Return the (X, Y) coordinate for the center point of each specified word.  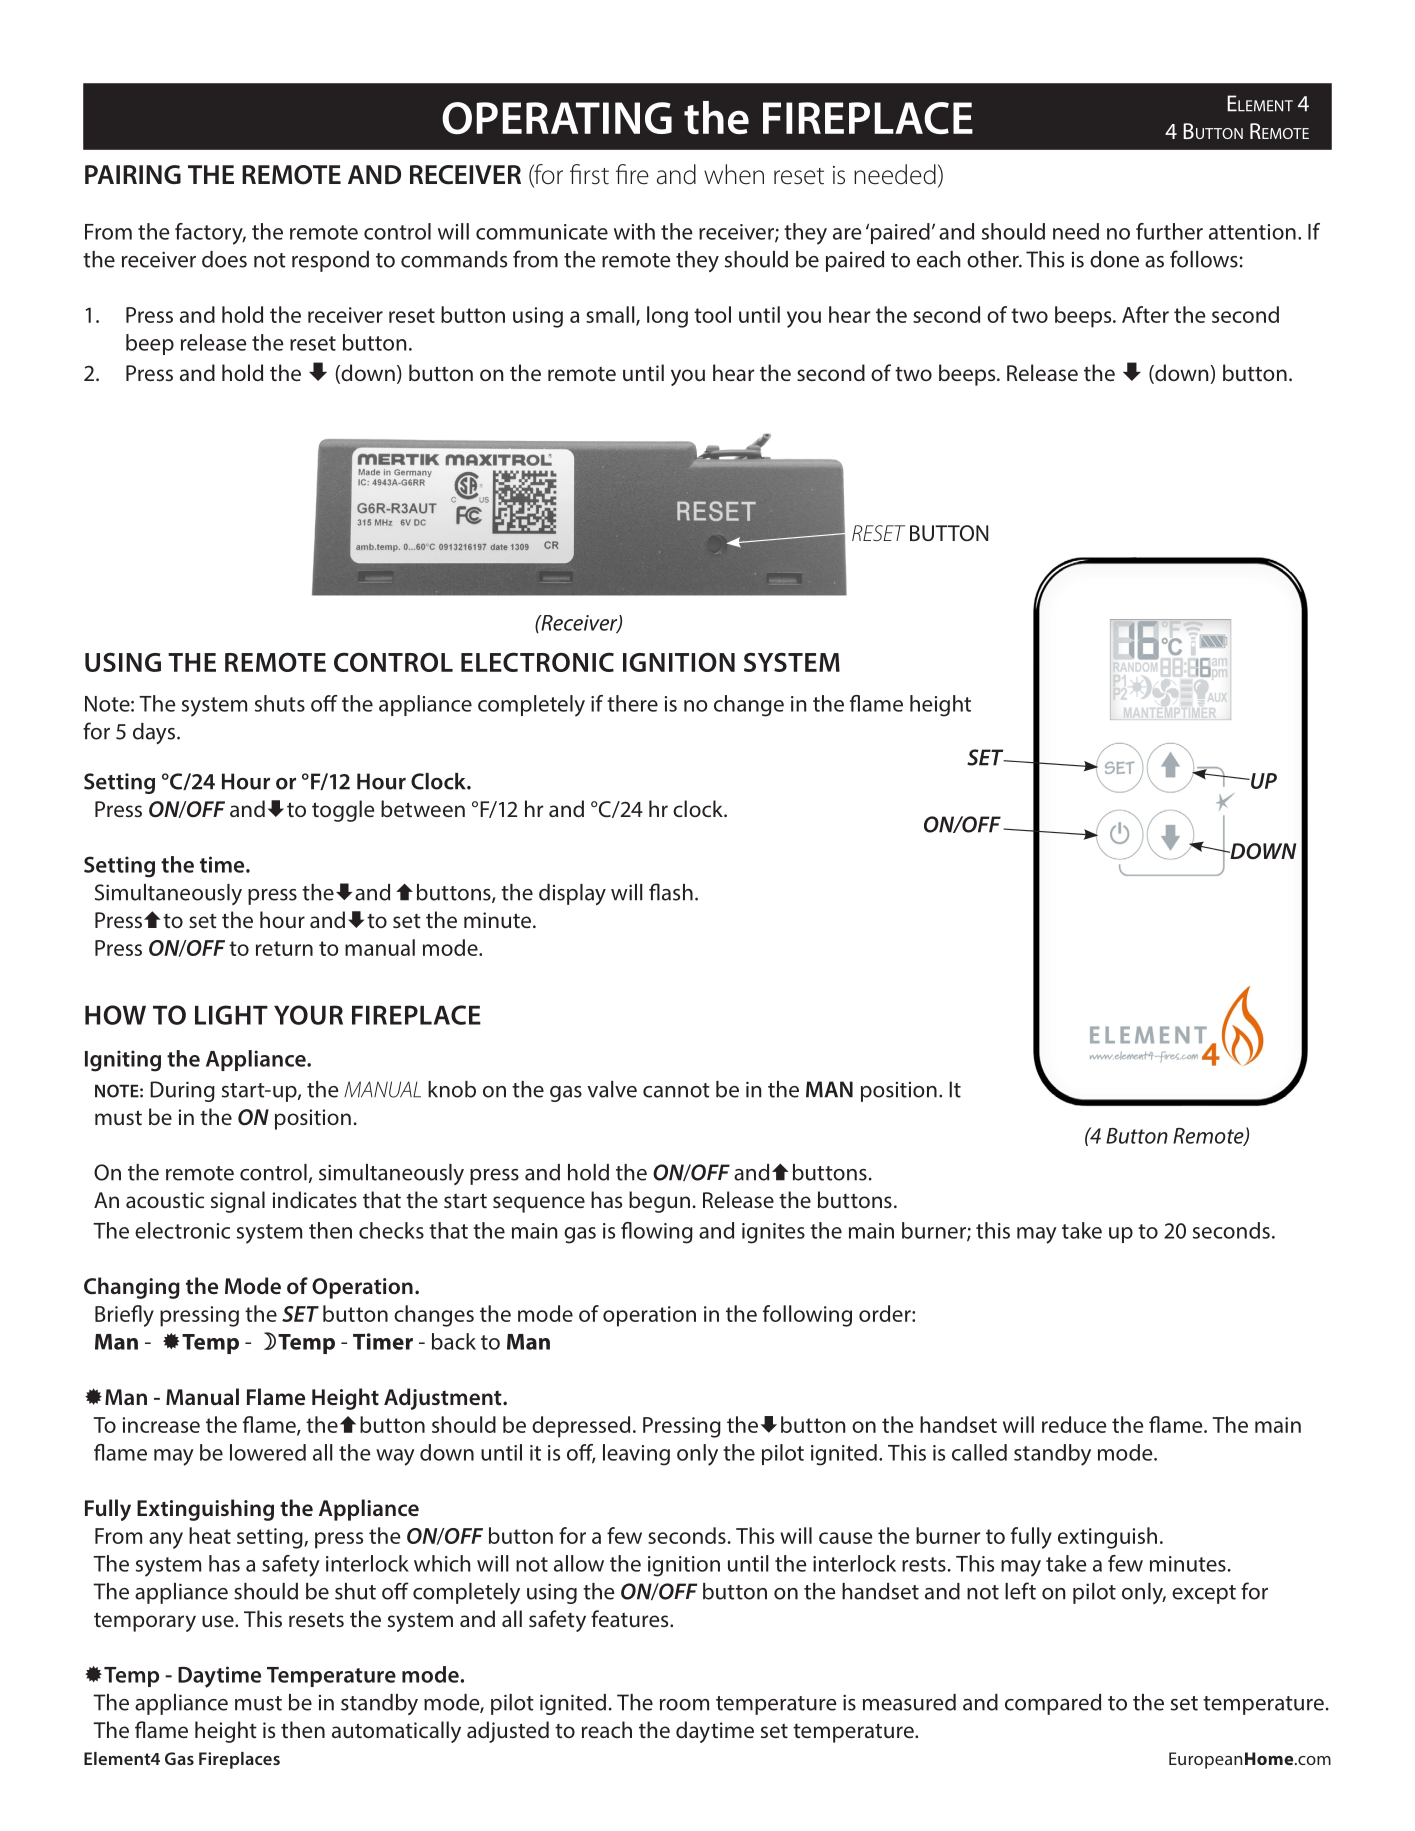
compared (1053, 1704)
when (734, 174)
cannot (676, 1090)
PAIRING (133, 174)
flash (671, 892)
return (284, 948)
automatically (396, 1732)
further (1169, 231)
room (684, 1705)
